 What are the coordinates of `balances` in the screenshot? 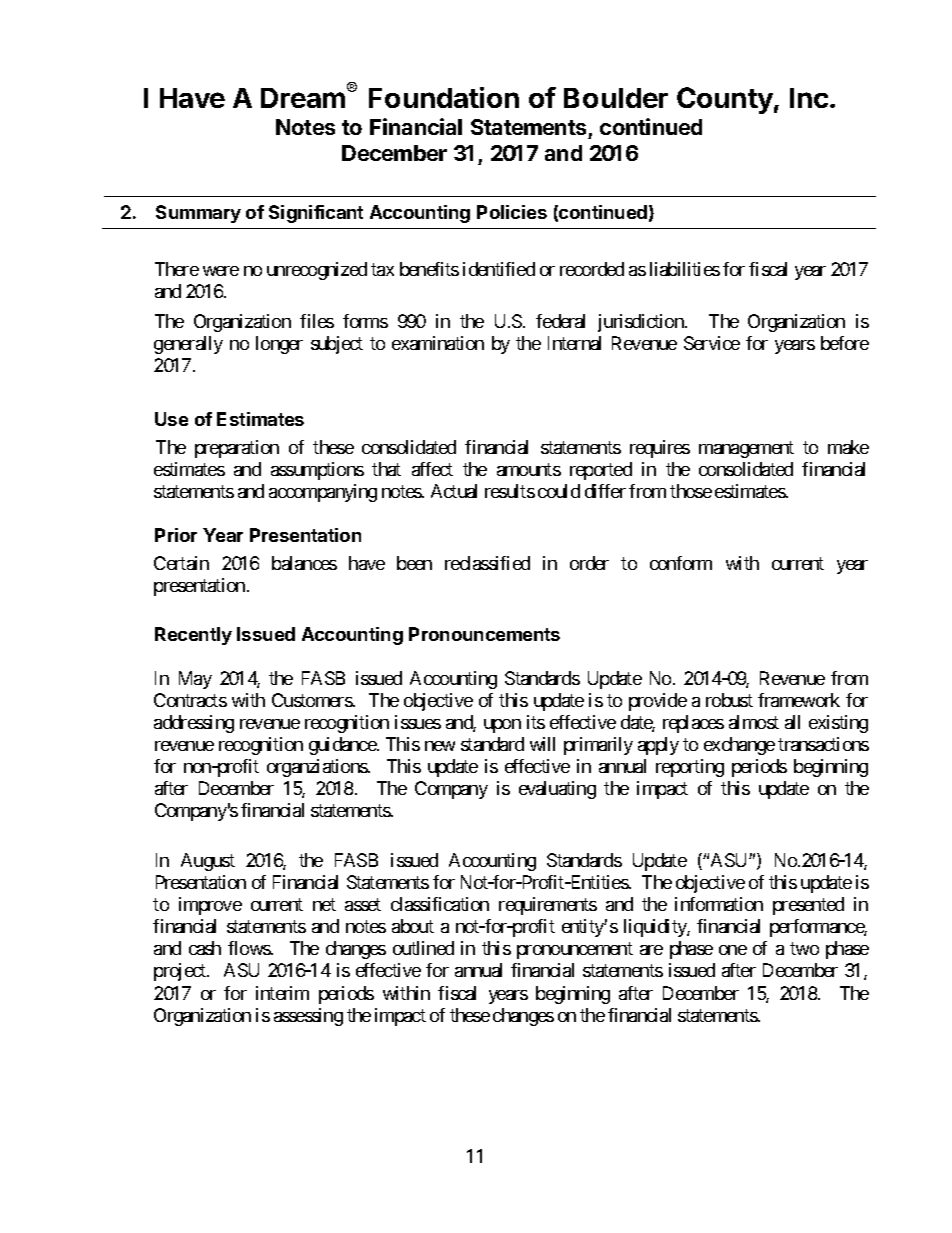 It's located at (304, 563).
